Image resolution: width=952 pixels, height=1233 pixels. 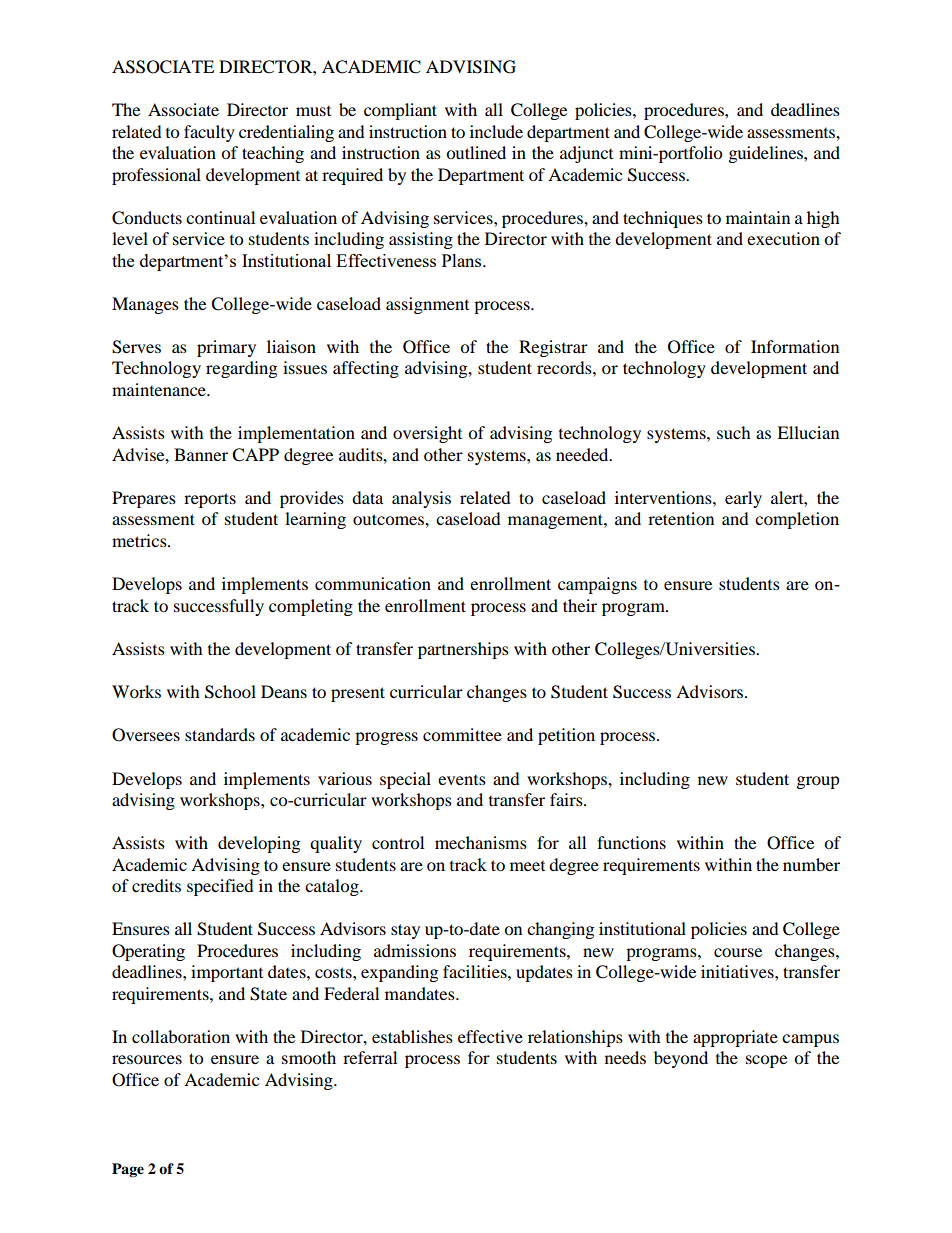 What do you see at coordinates (476, 152) in the document?
I see `outlined` at bounding box center [476, 152].
